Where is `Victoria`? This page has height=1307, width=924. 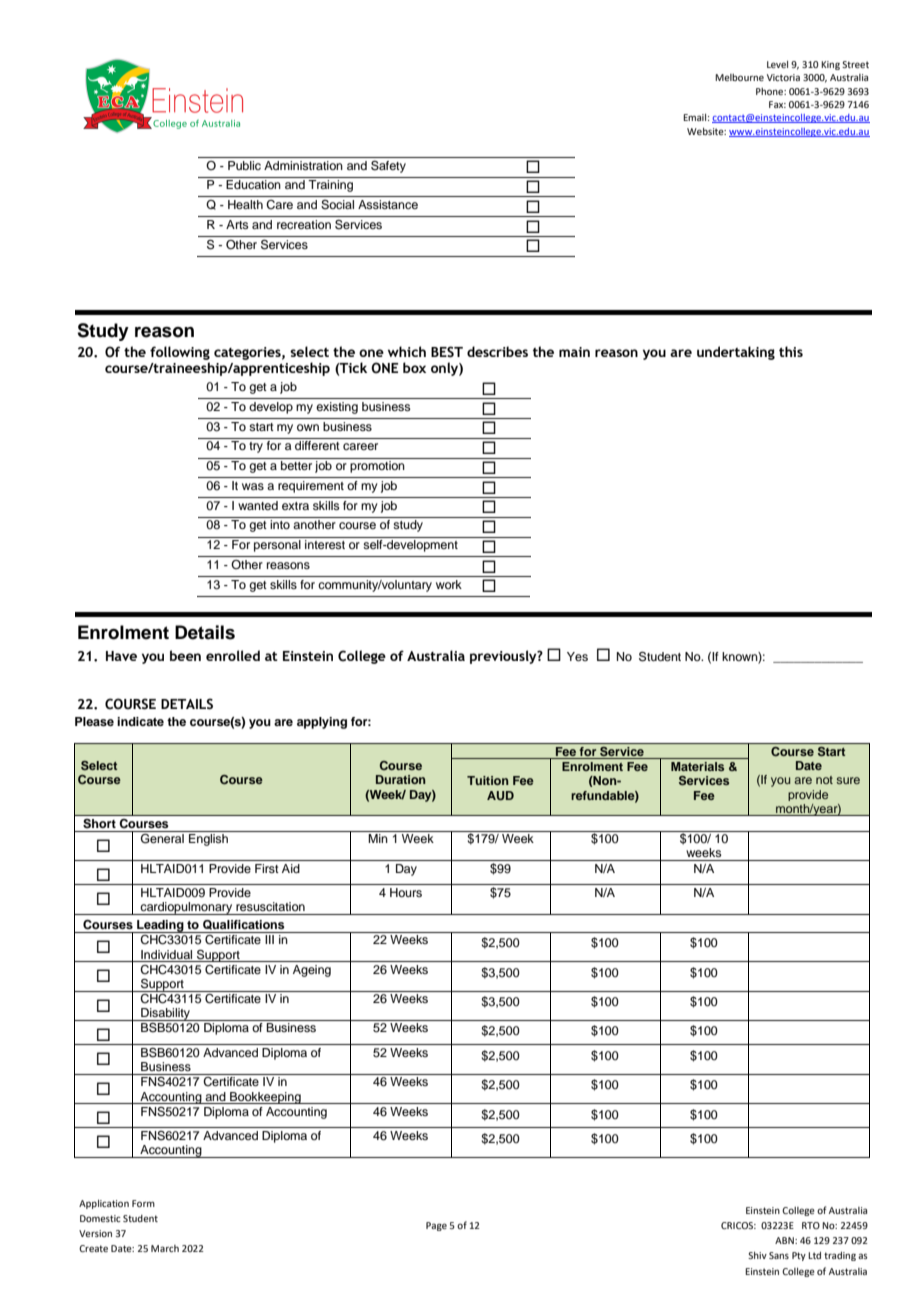 Victoria is located at coordinates (783, 77).
